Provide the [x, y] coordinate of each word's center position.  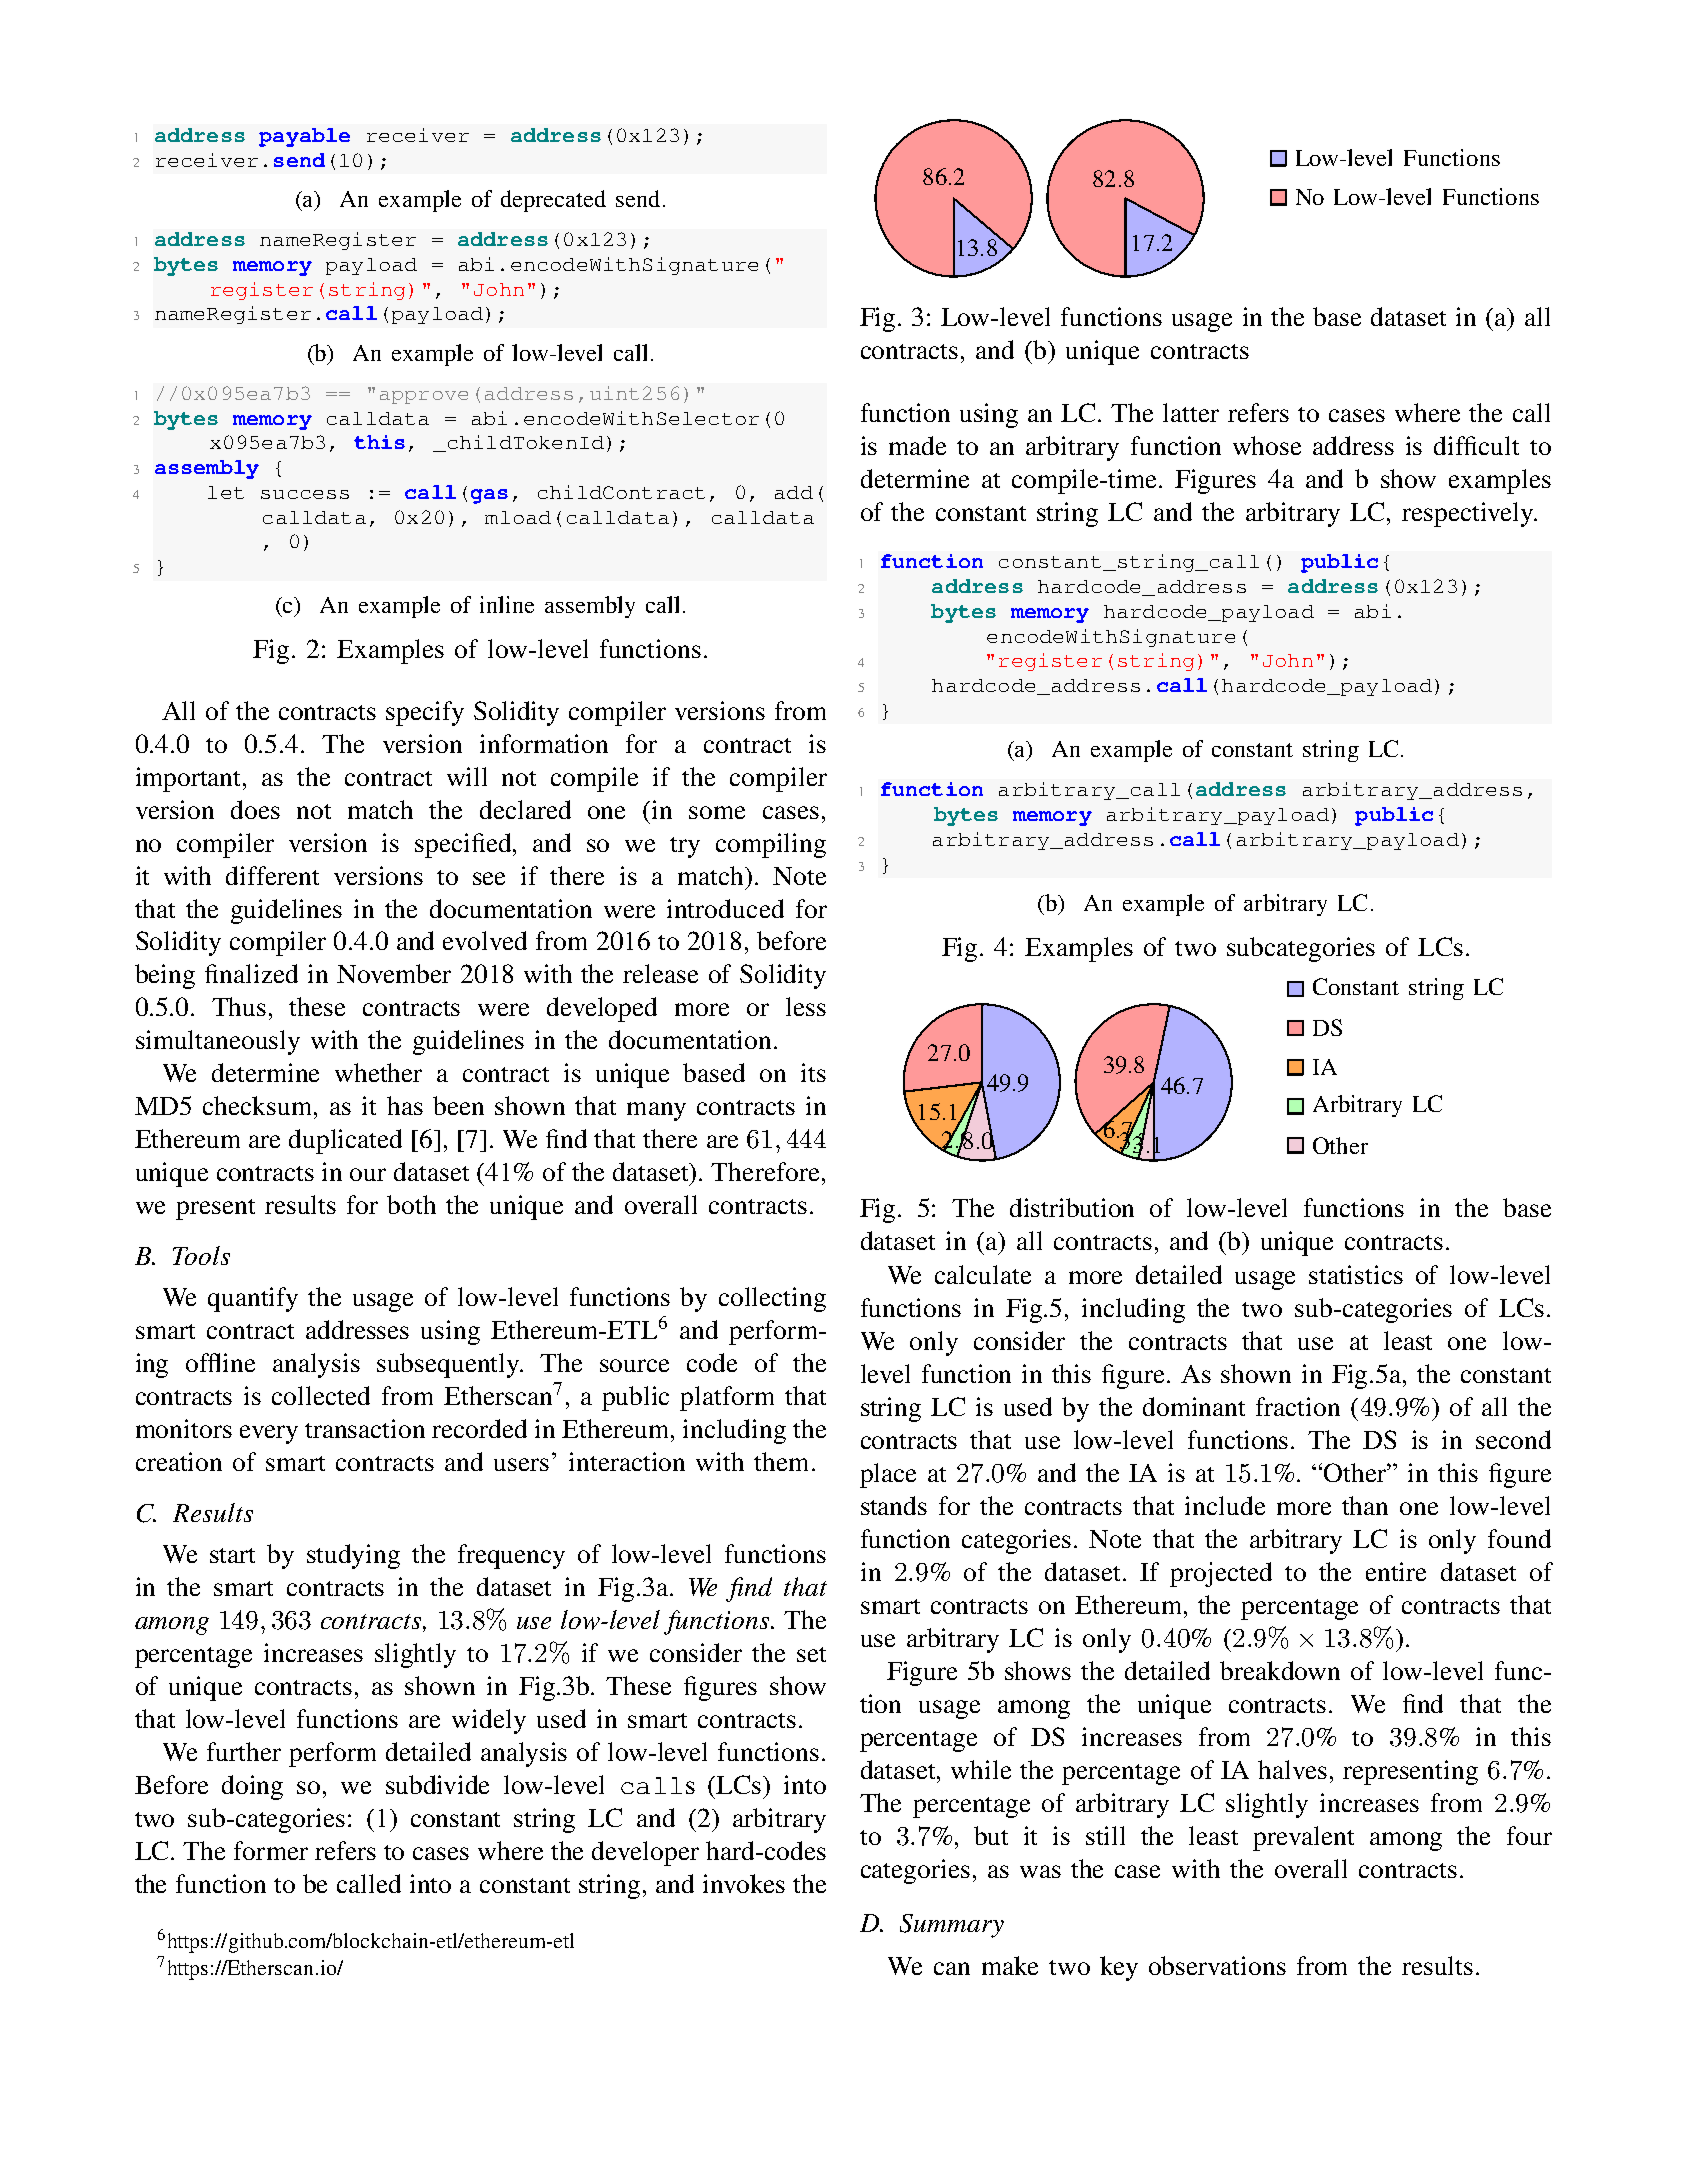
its [813, 1072]
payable [304, 137]
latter [1191, 412]
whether [378, 1072]
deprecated [553, 201]
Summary [952, 1926]
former [271, 1850]
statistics [1356, 1274]
